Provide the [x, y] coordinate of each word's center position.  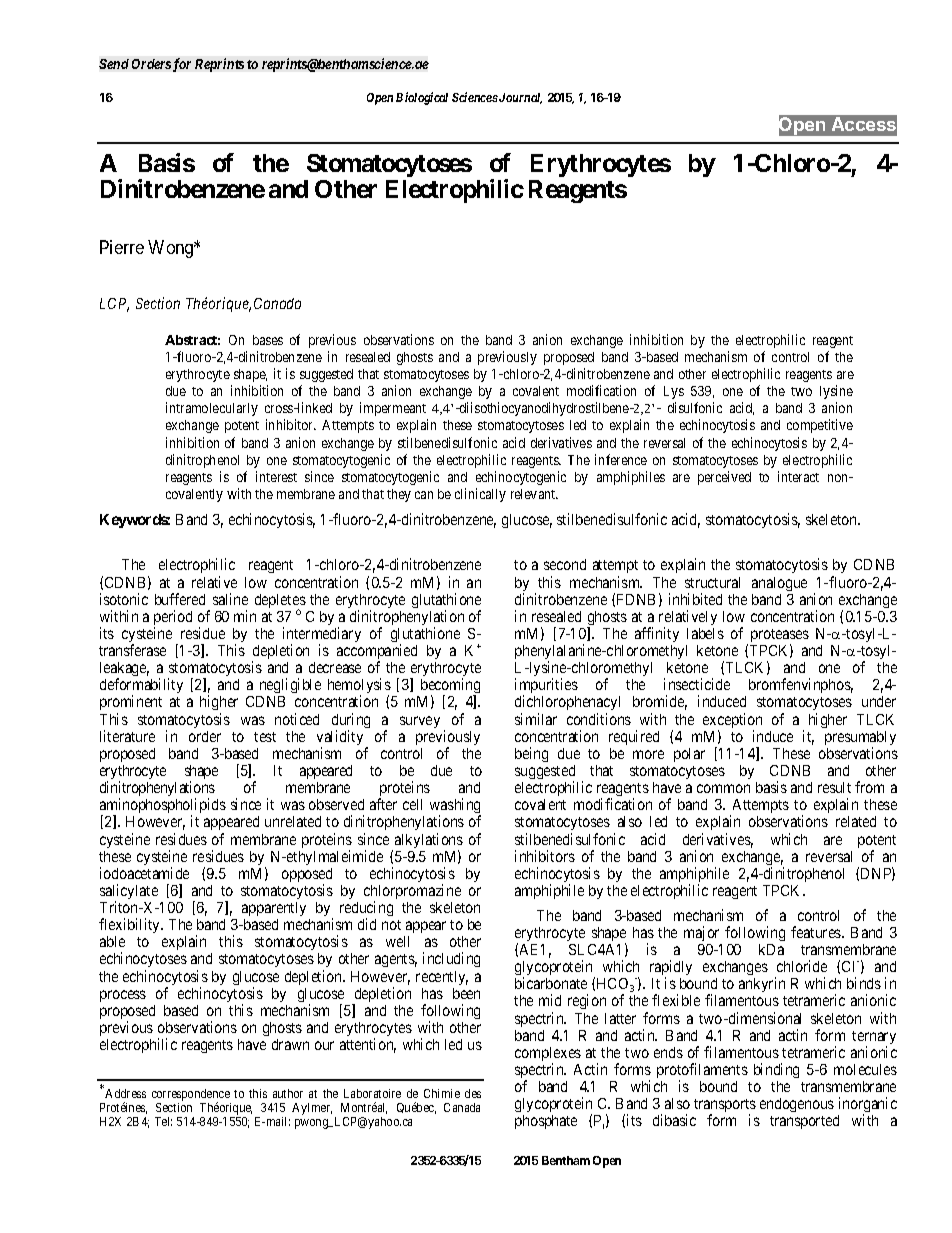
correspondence [191, 1096]
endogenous [797, 1105]
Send [114, 64]
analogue [779, 584]
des [473, 1093]
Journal [519, 98]
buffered [180, 599]
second [565, 564]
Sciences [475, 97]
